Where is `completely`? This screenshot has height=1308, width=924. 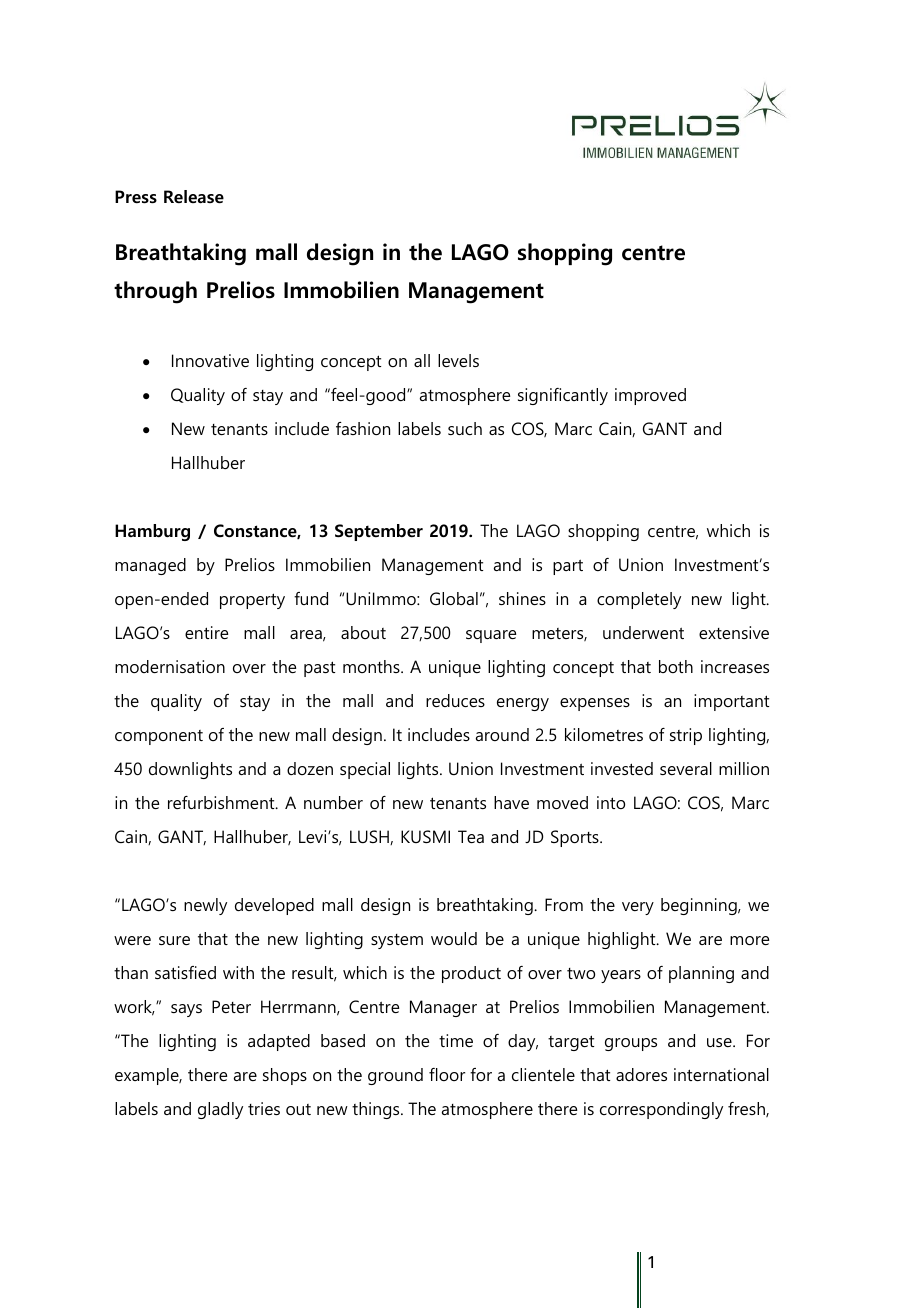 completely is located at coordinates (639, 600).
